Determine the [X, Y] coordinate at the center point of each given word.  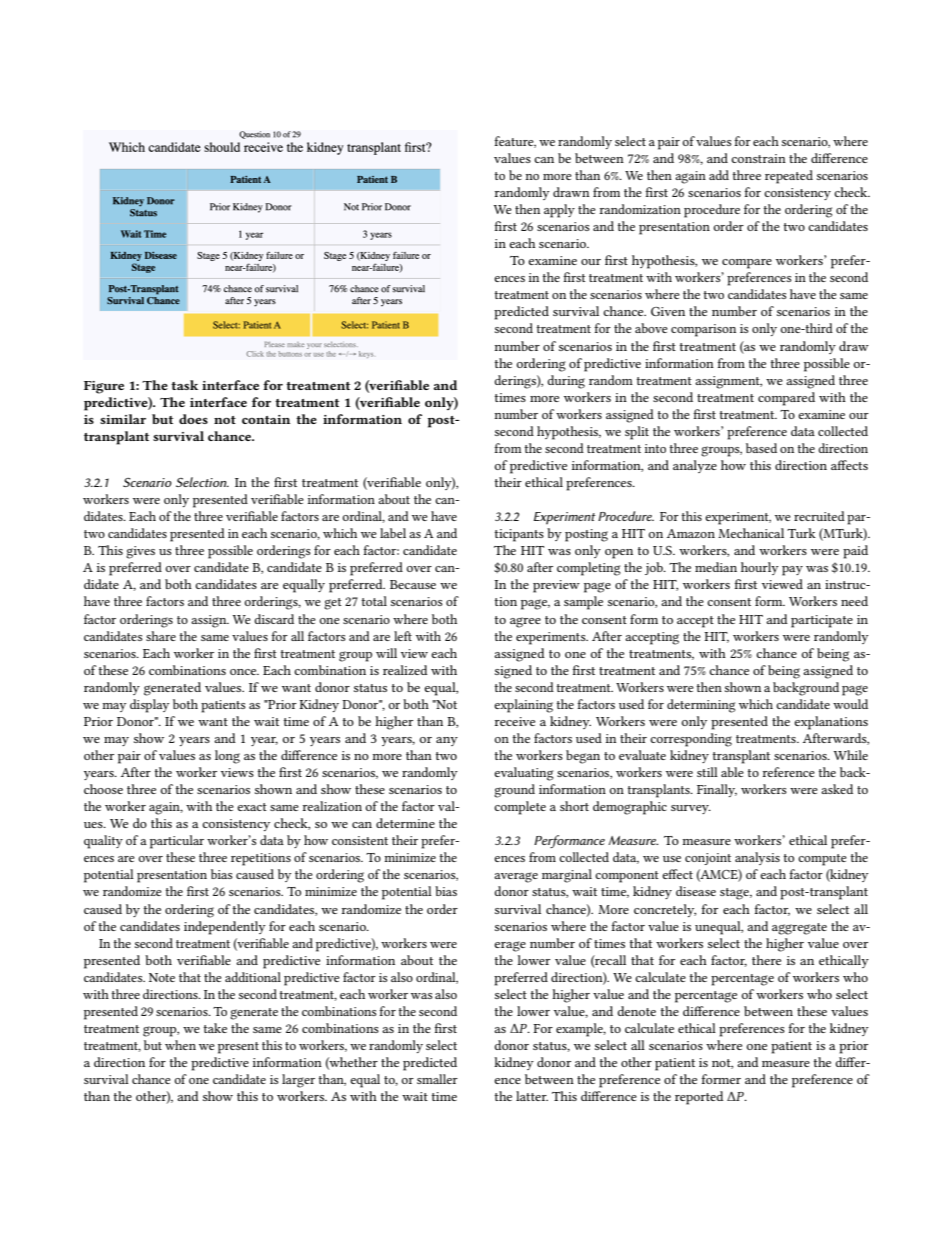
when [180, 1045]
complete [520, 808]
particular [177, 842]
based [761, 448]
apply [559, 211]
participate [822, 621]
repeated [789, 177]
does [193, 419]
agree [525, 622]
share [161, 636]
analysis [757, 858]
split [637, 433]
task [184, 385]
